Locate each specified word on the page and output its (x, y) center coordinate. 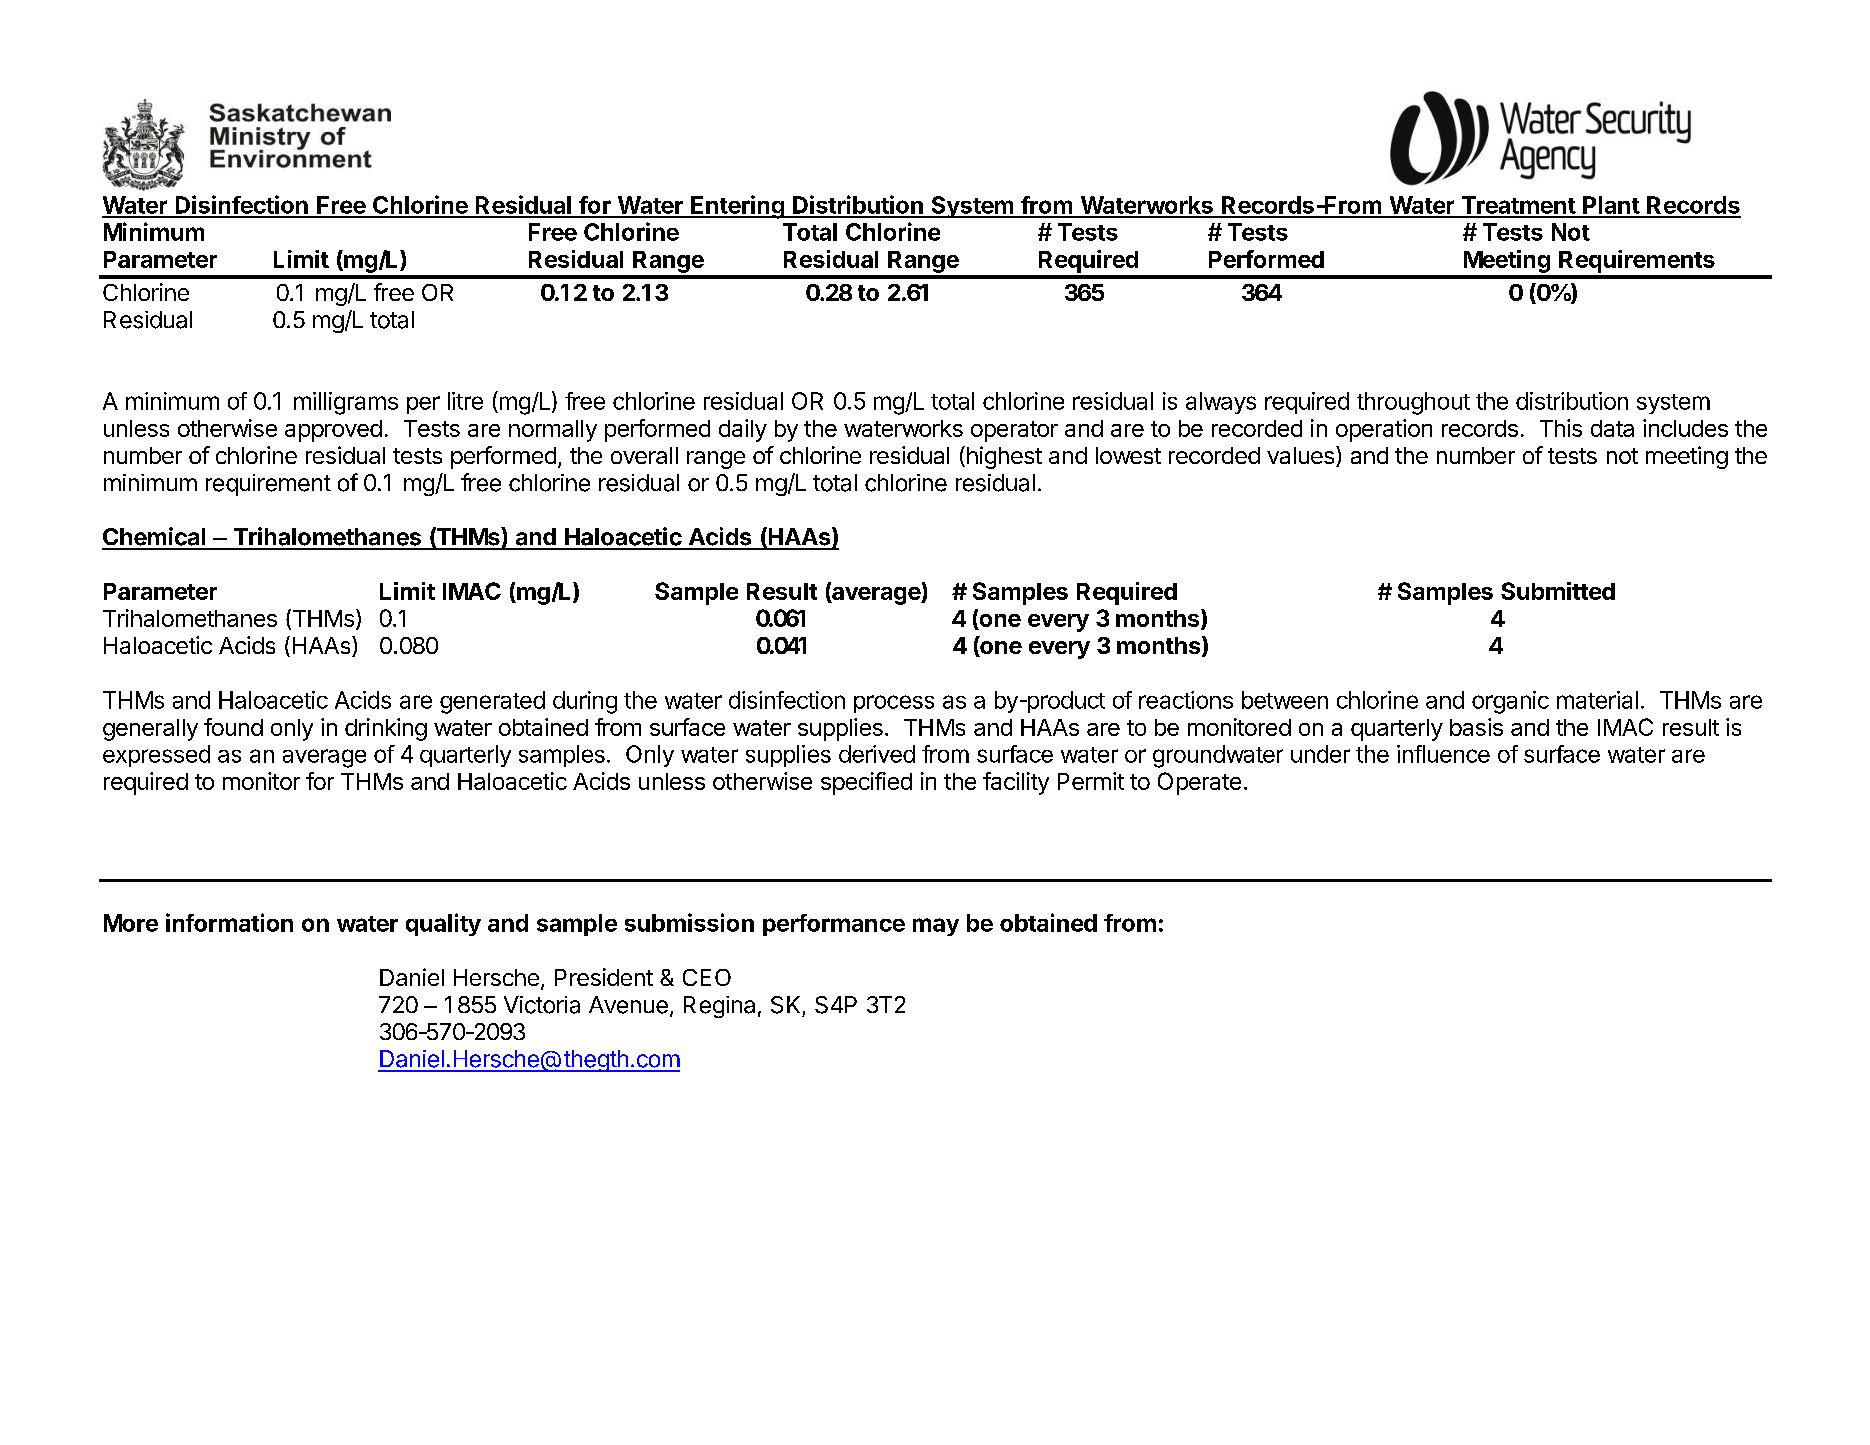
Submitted (1558, 591)
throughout (1413, 403)
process (894, 704)
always (1221, 403)
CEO (707, 977)
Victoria (542, 1005)
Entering (737, 207)
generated (492, 702)
